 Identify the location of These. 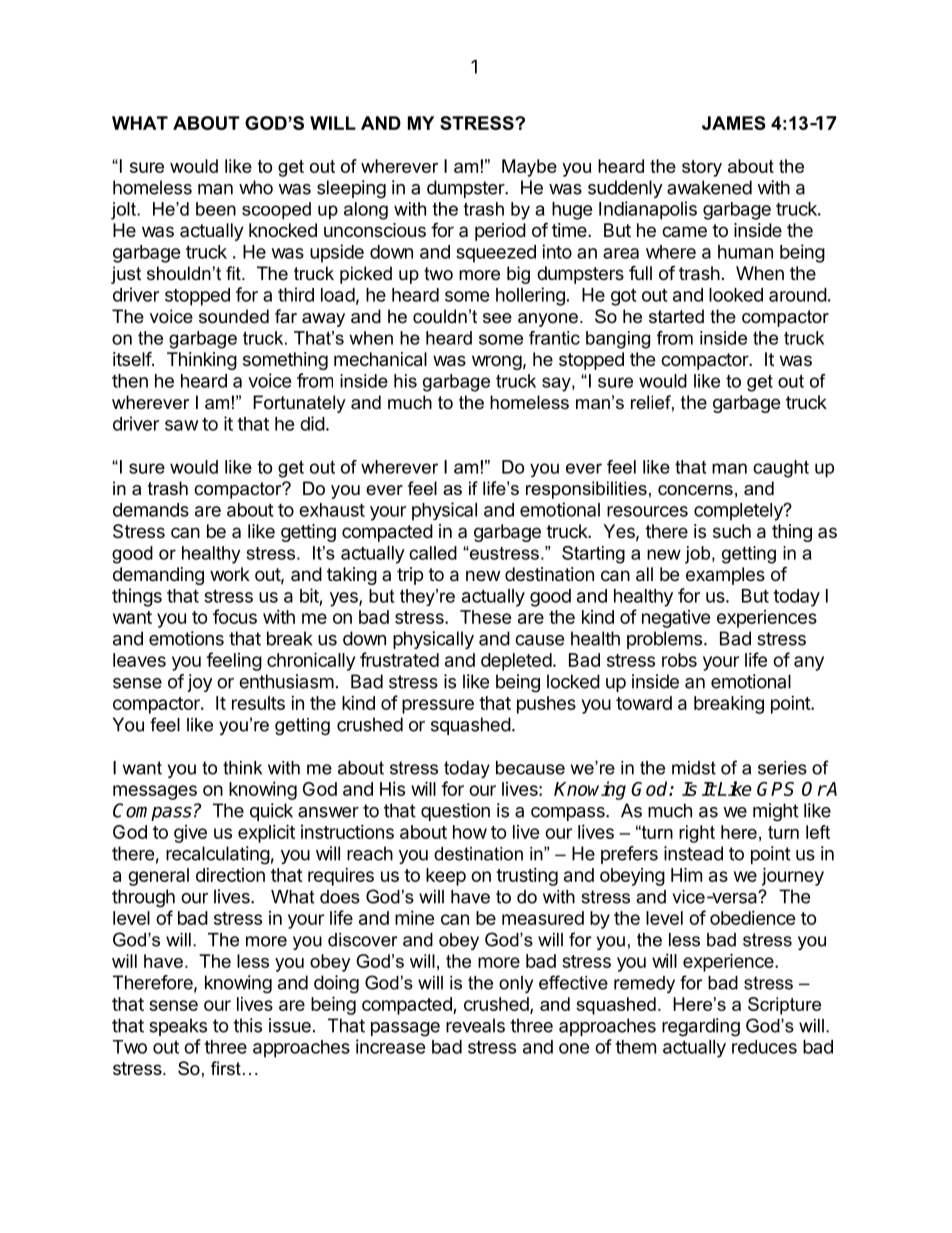
(486, 617).
